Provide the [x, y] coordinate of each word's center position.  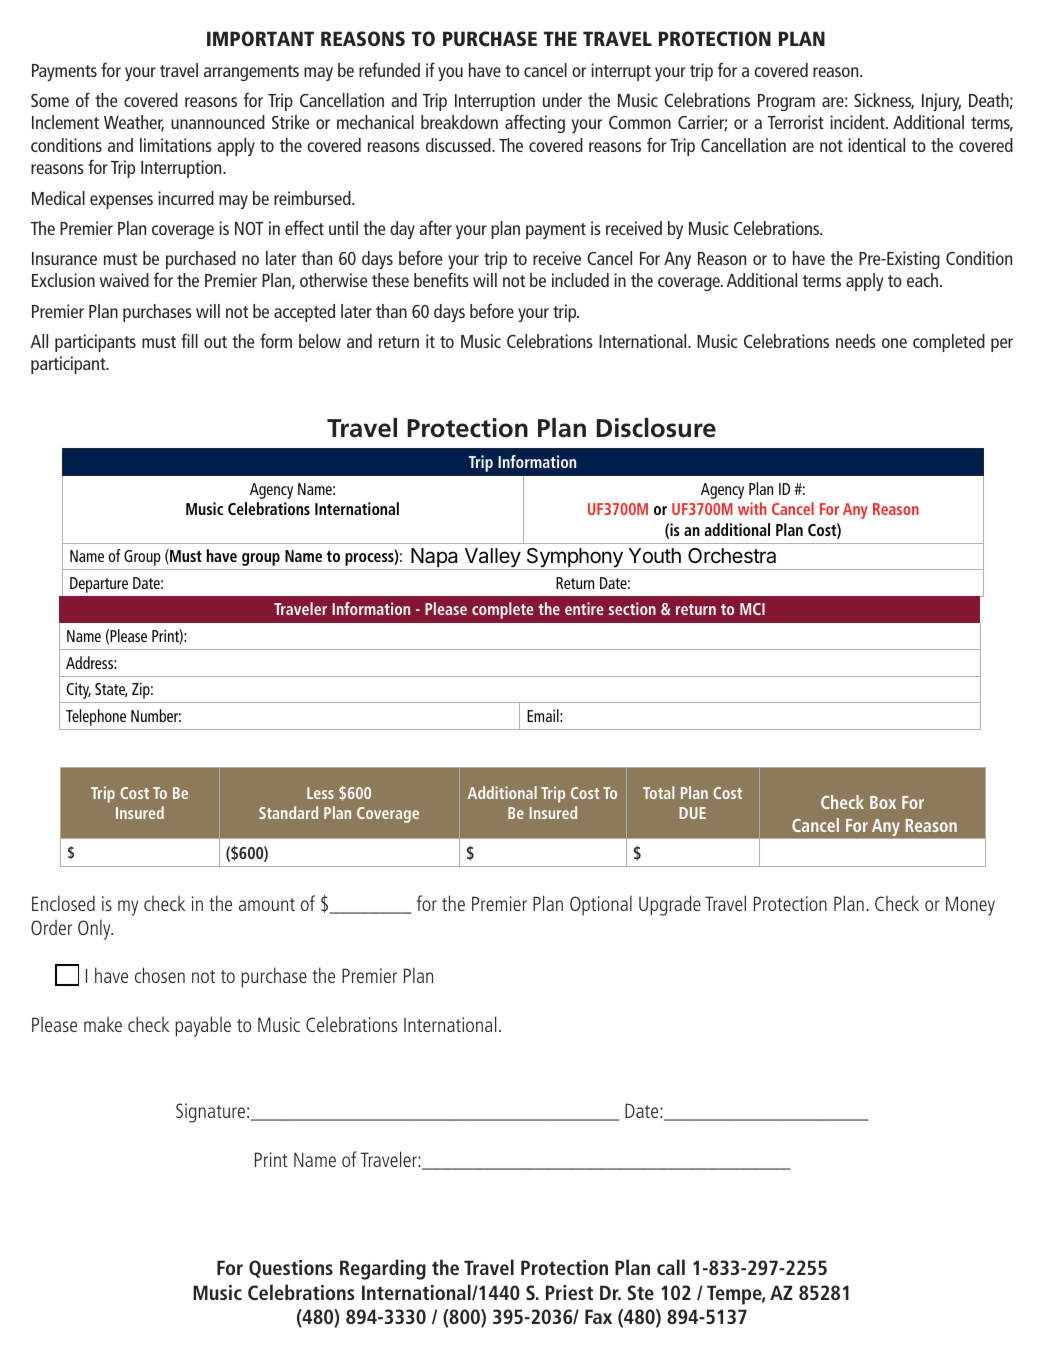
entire [584, 608]
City [78, 690]
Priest [569, 1292]
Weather [134, 123]
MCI [752, 609]
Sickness [884, 101]
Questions [291, 1269]
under [562, 100]
